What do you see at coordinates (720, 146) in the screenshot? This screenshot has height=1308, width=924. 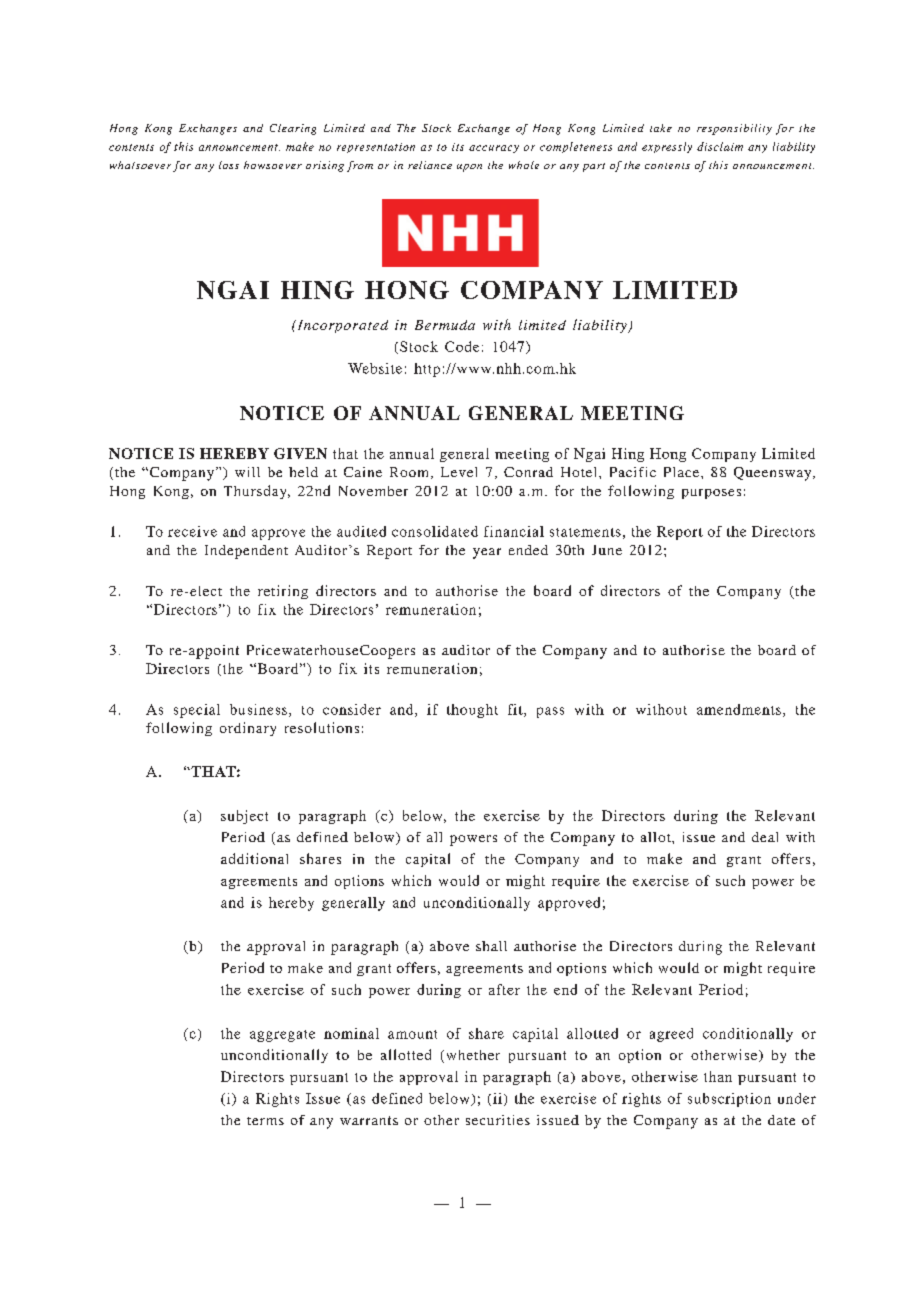 I see `disclaim` at bounding box center [720, 146].
